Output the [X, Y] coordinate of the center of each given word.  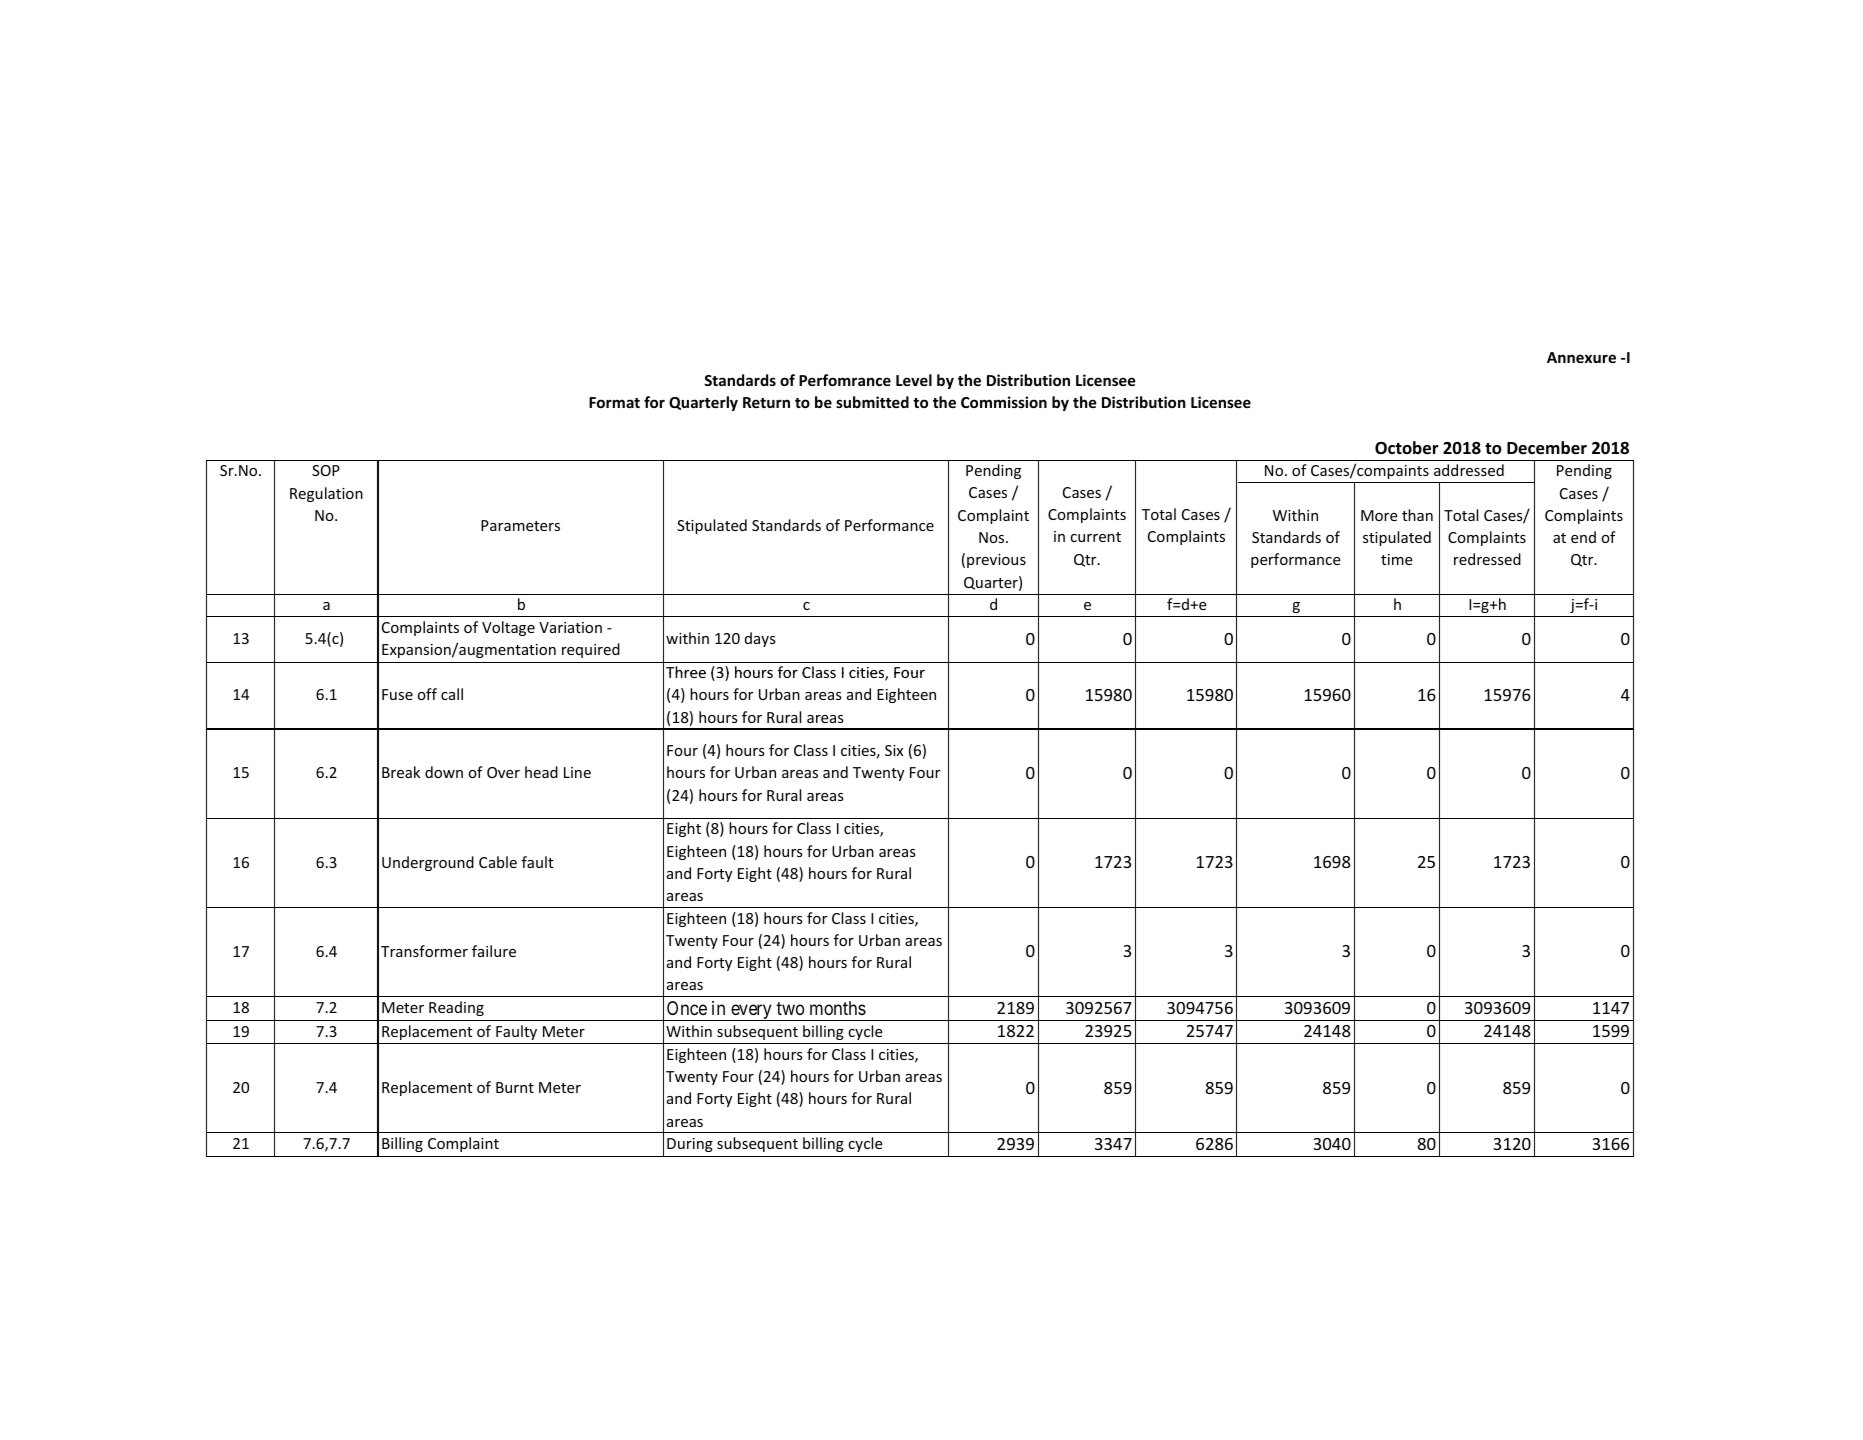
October [1406, 448]
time [1397, 559]
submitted [872, 402]
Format [614, 402]
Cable [498, 862]
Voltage [508, 628]
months [838, 1008]
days [760, 639]
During [690, 1145]
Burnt [515, 1087]
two [790, 1008]
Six [894, 750]
